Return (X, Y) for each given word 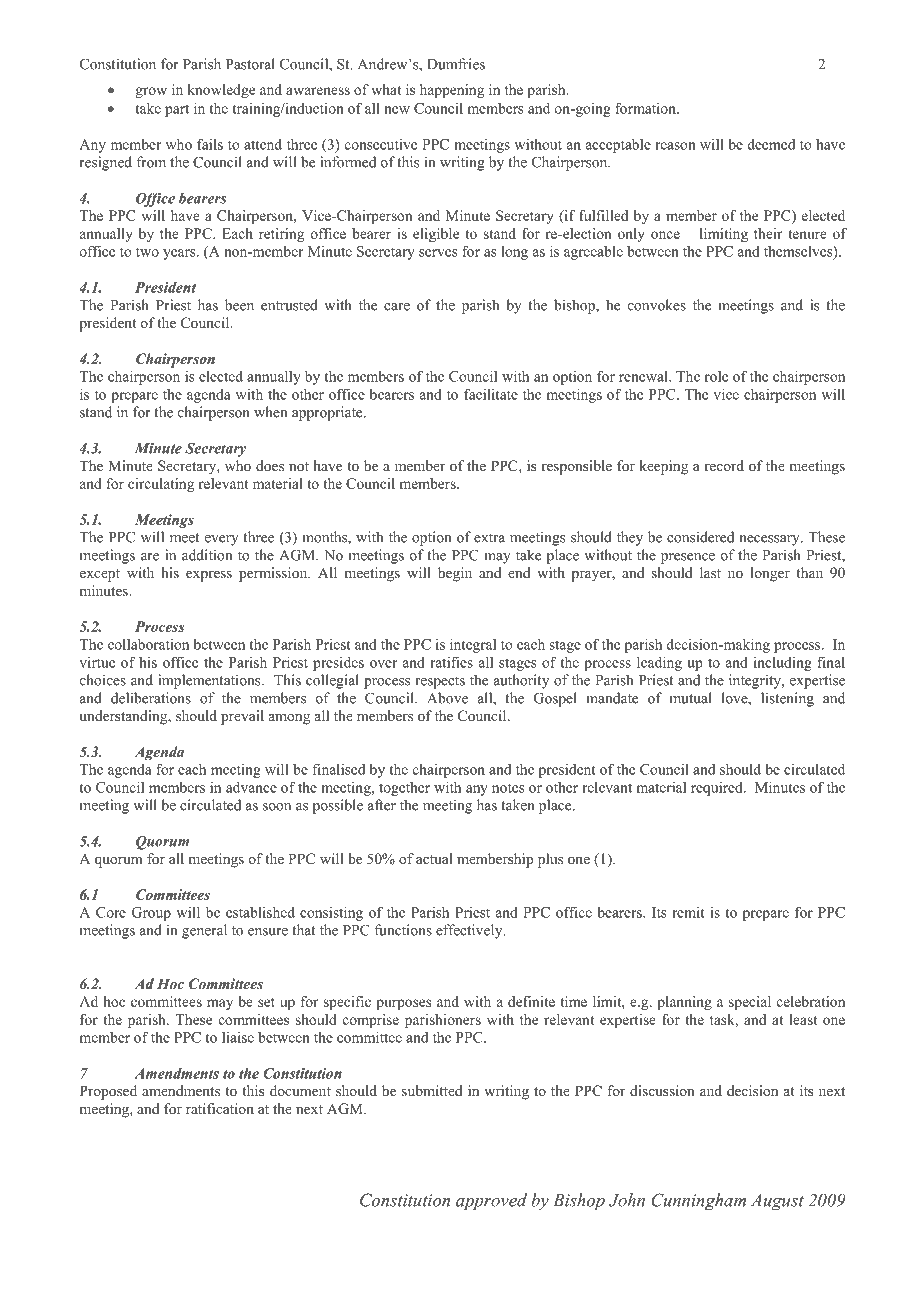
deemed (771, 144)
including (783, 663)
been (239, 305)
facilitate (491, 394)
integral (473, 646)
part (177, 110)
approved (491, 1202)
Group (151, 914)
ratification (220, 1108)
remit (688, 912)
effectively (470, 931)
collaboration (148, 644)
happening (452, 91)
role (716, 376)
